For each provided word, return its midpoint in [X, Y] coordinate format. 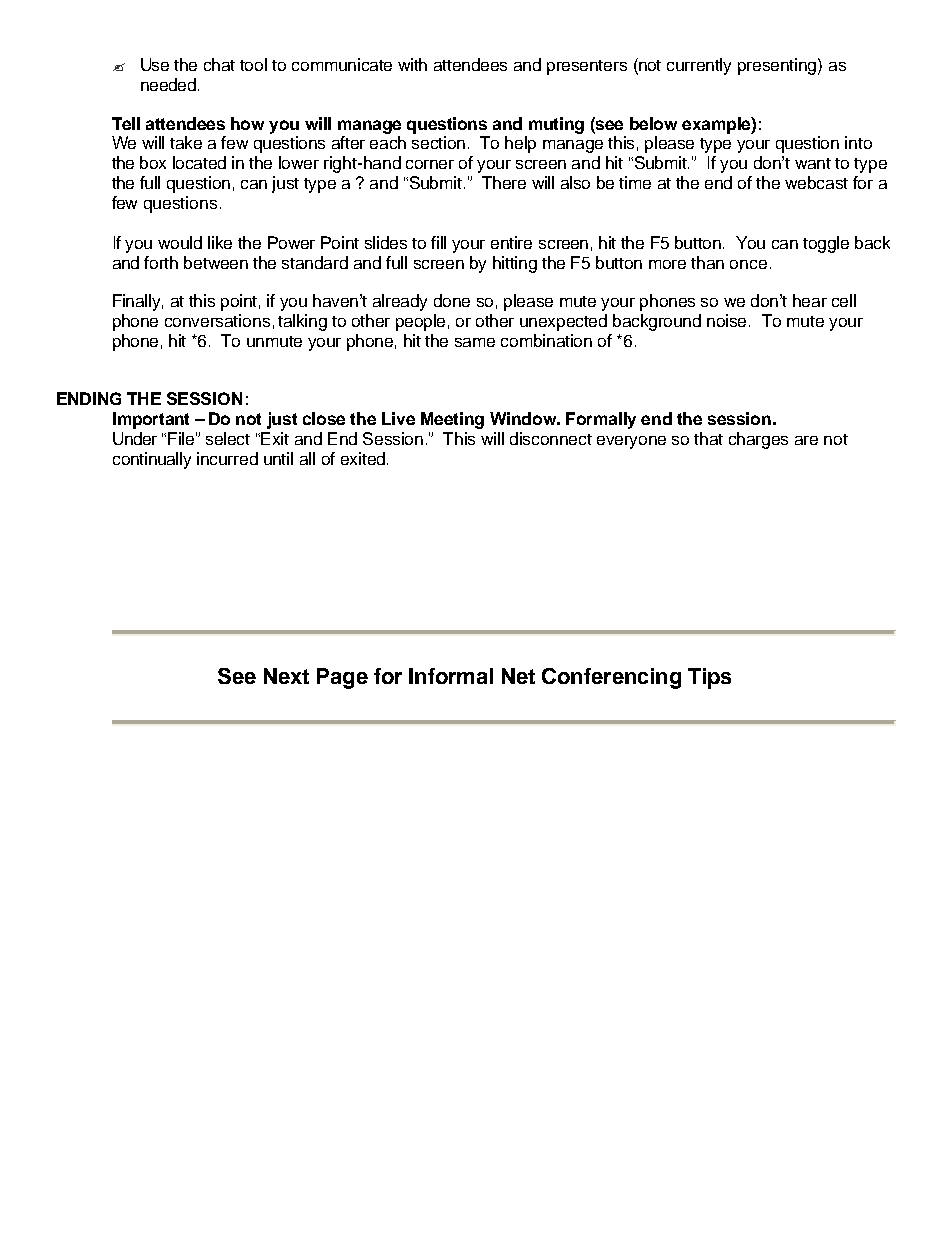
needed [168, 84]
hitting [515, 264]
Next [286, 676]
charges [758, 440]
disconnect [551, 438]
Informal [451, 676]
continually [152, 460]
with [412, 64]
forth [161, 262]
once [748, 264]
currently [699, 66]
